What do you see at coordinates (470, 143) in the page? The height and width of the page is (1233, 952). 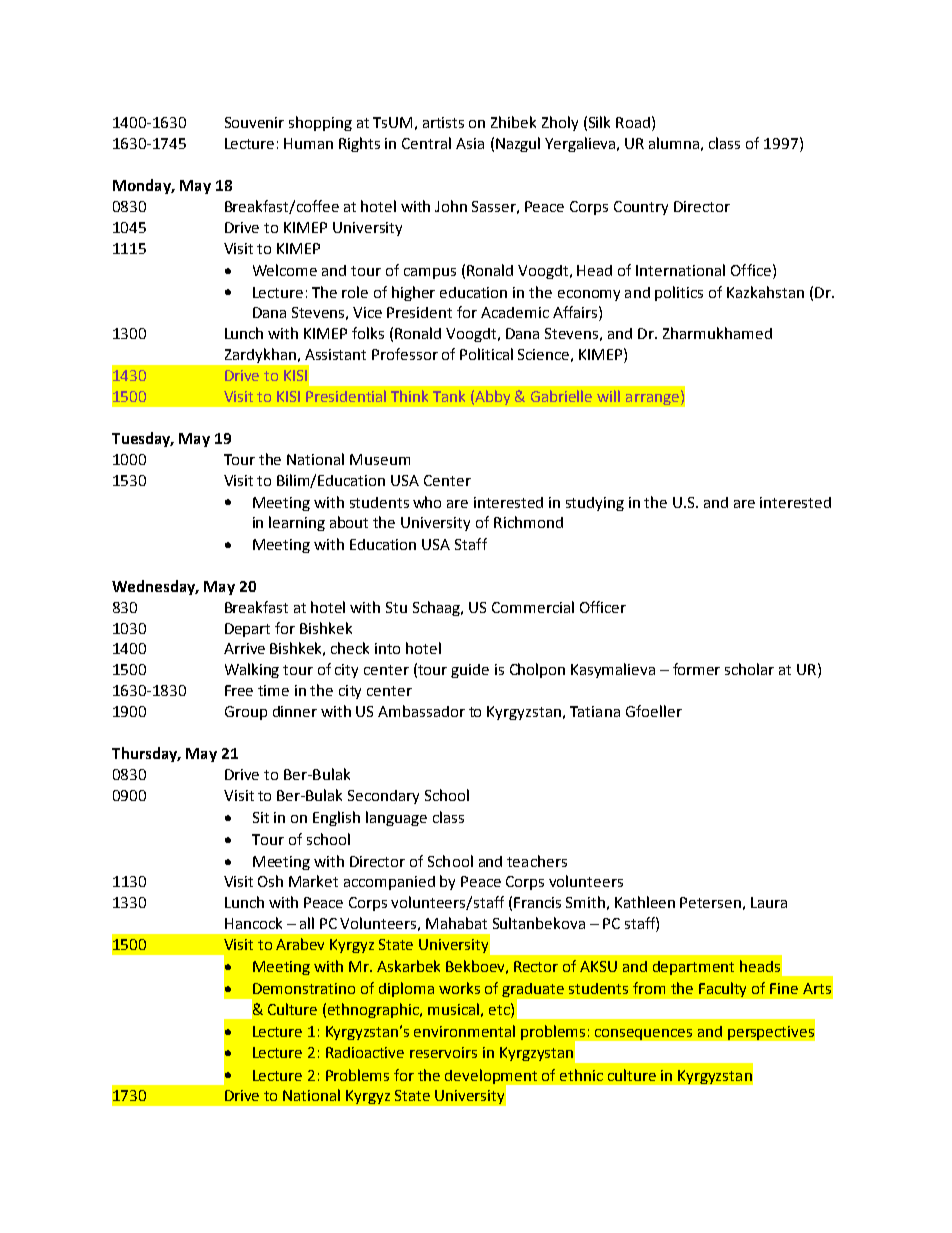 I see `Asia` at bounding box center [470, 143].
